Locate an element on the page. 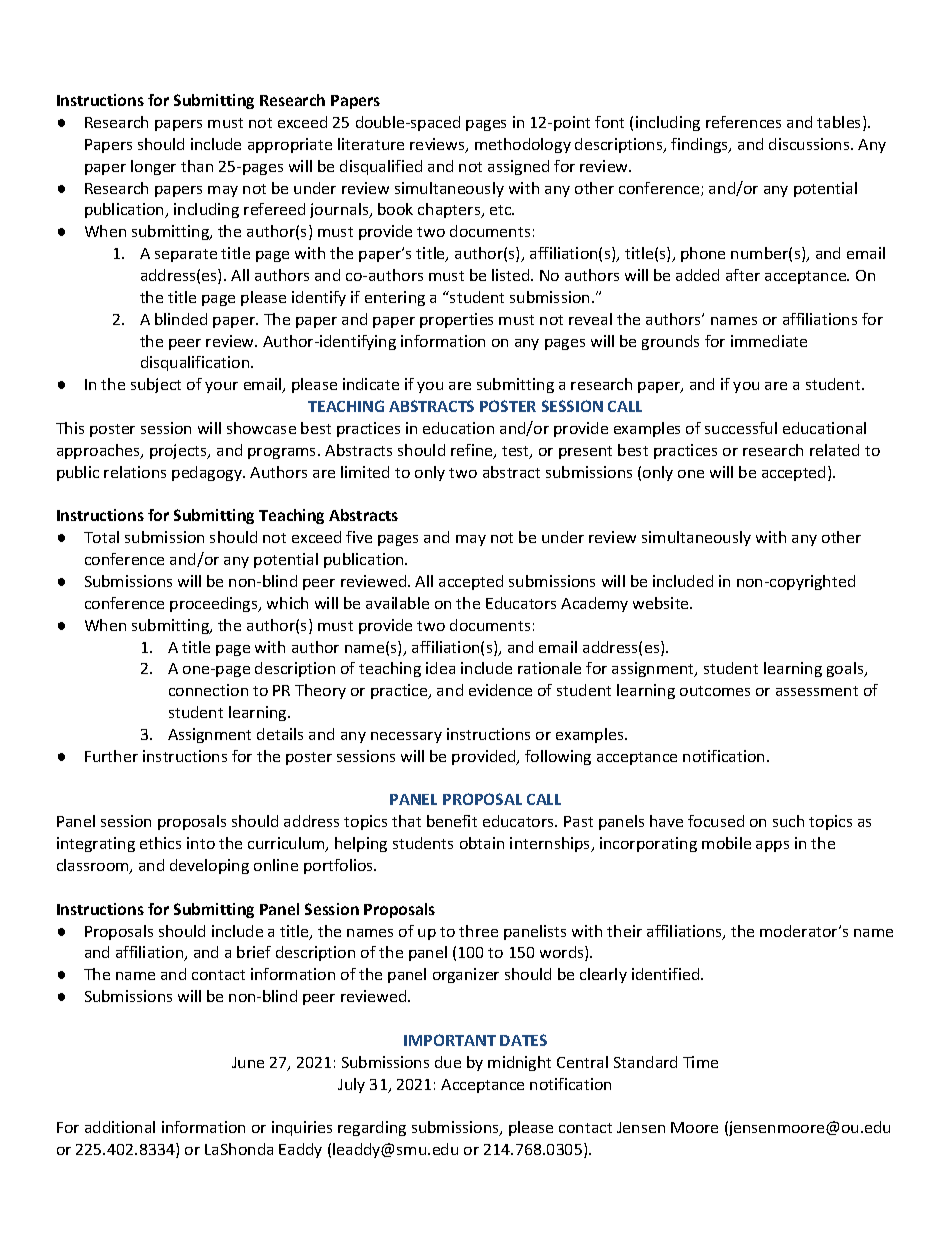 The height and width of the image is (1233, 952). proceedings is located at coordinates (215, 604).
